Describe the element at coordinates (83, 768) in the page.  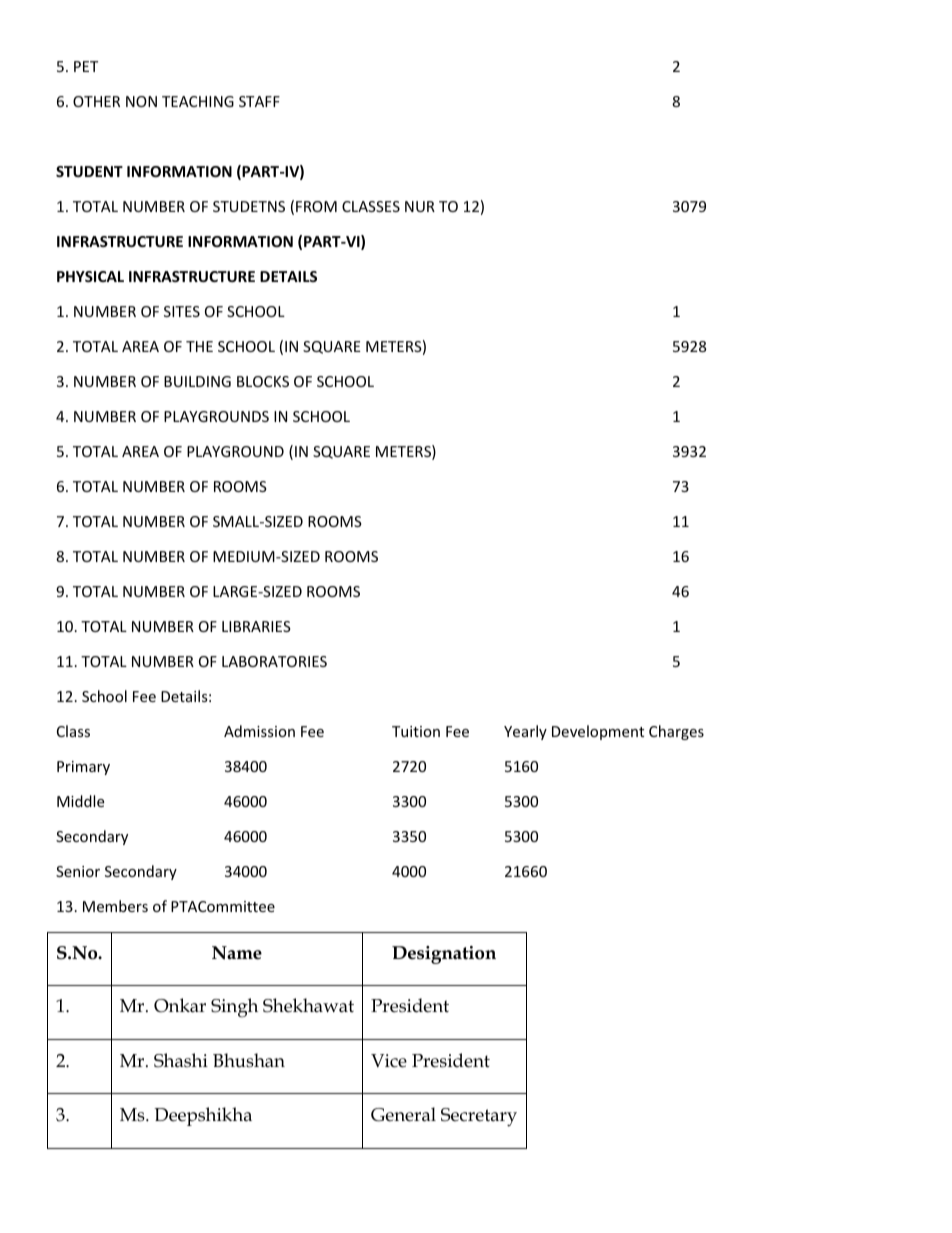
I see `Primary` at that location.
